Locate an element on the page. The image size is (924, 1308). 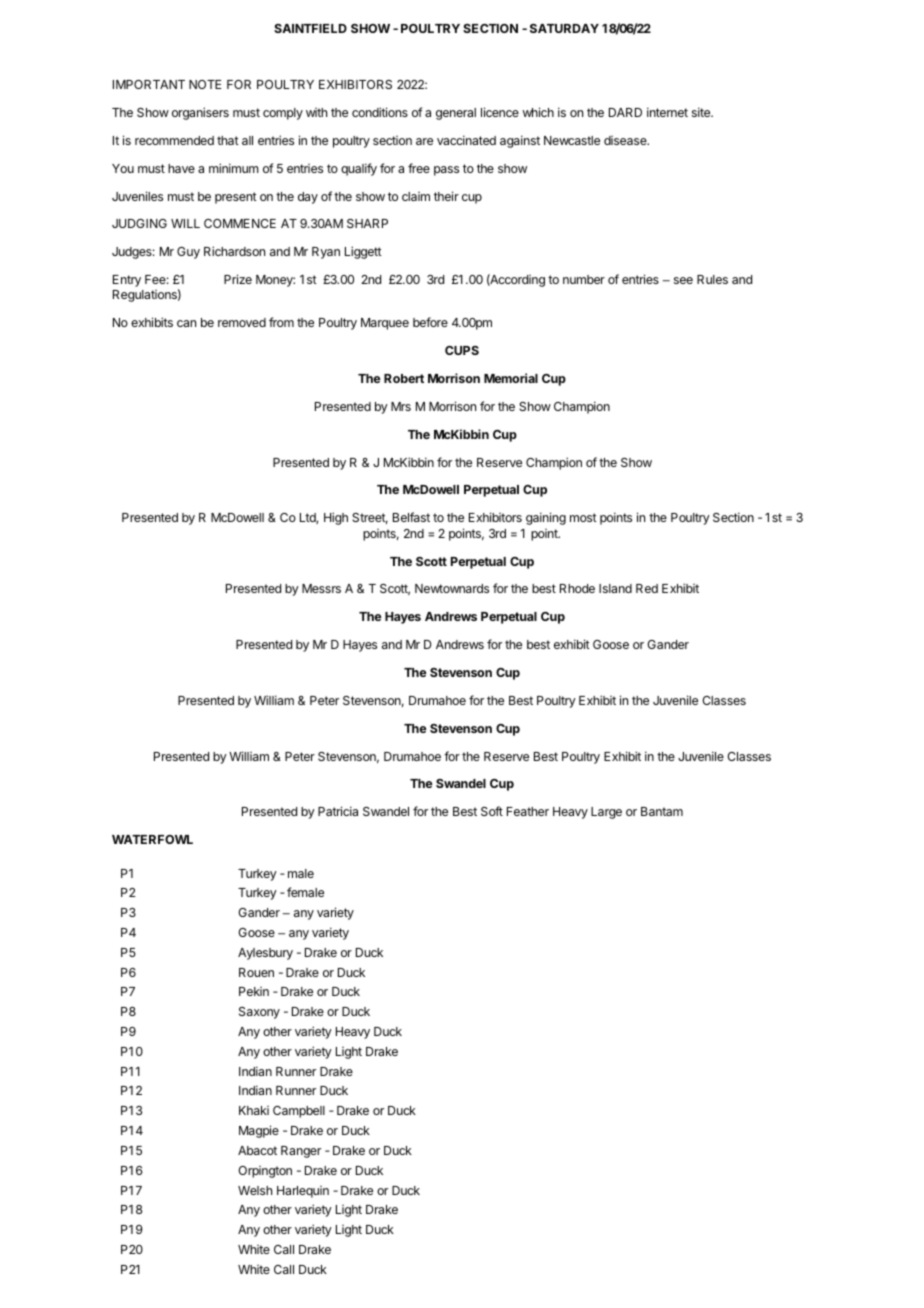
NOTE is located at coordinates (205, 84).
